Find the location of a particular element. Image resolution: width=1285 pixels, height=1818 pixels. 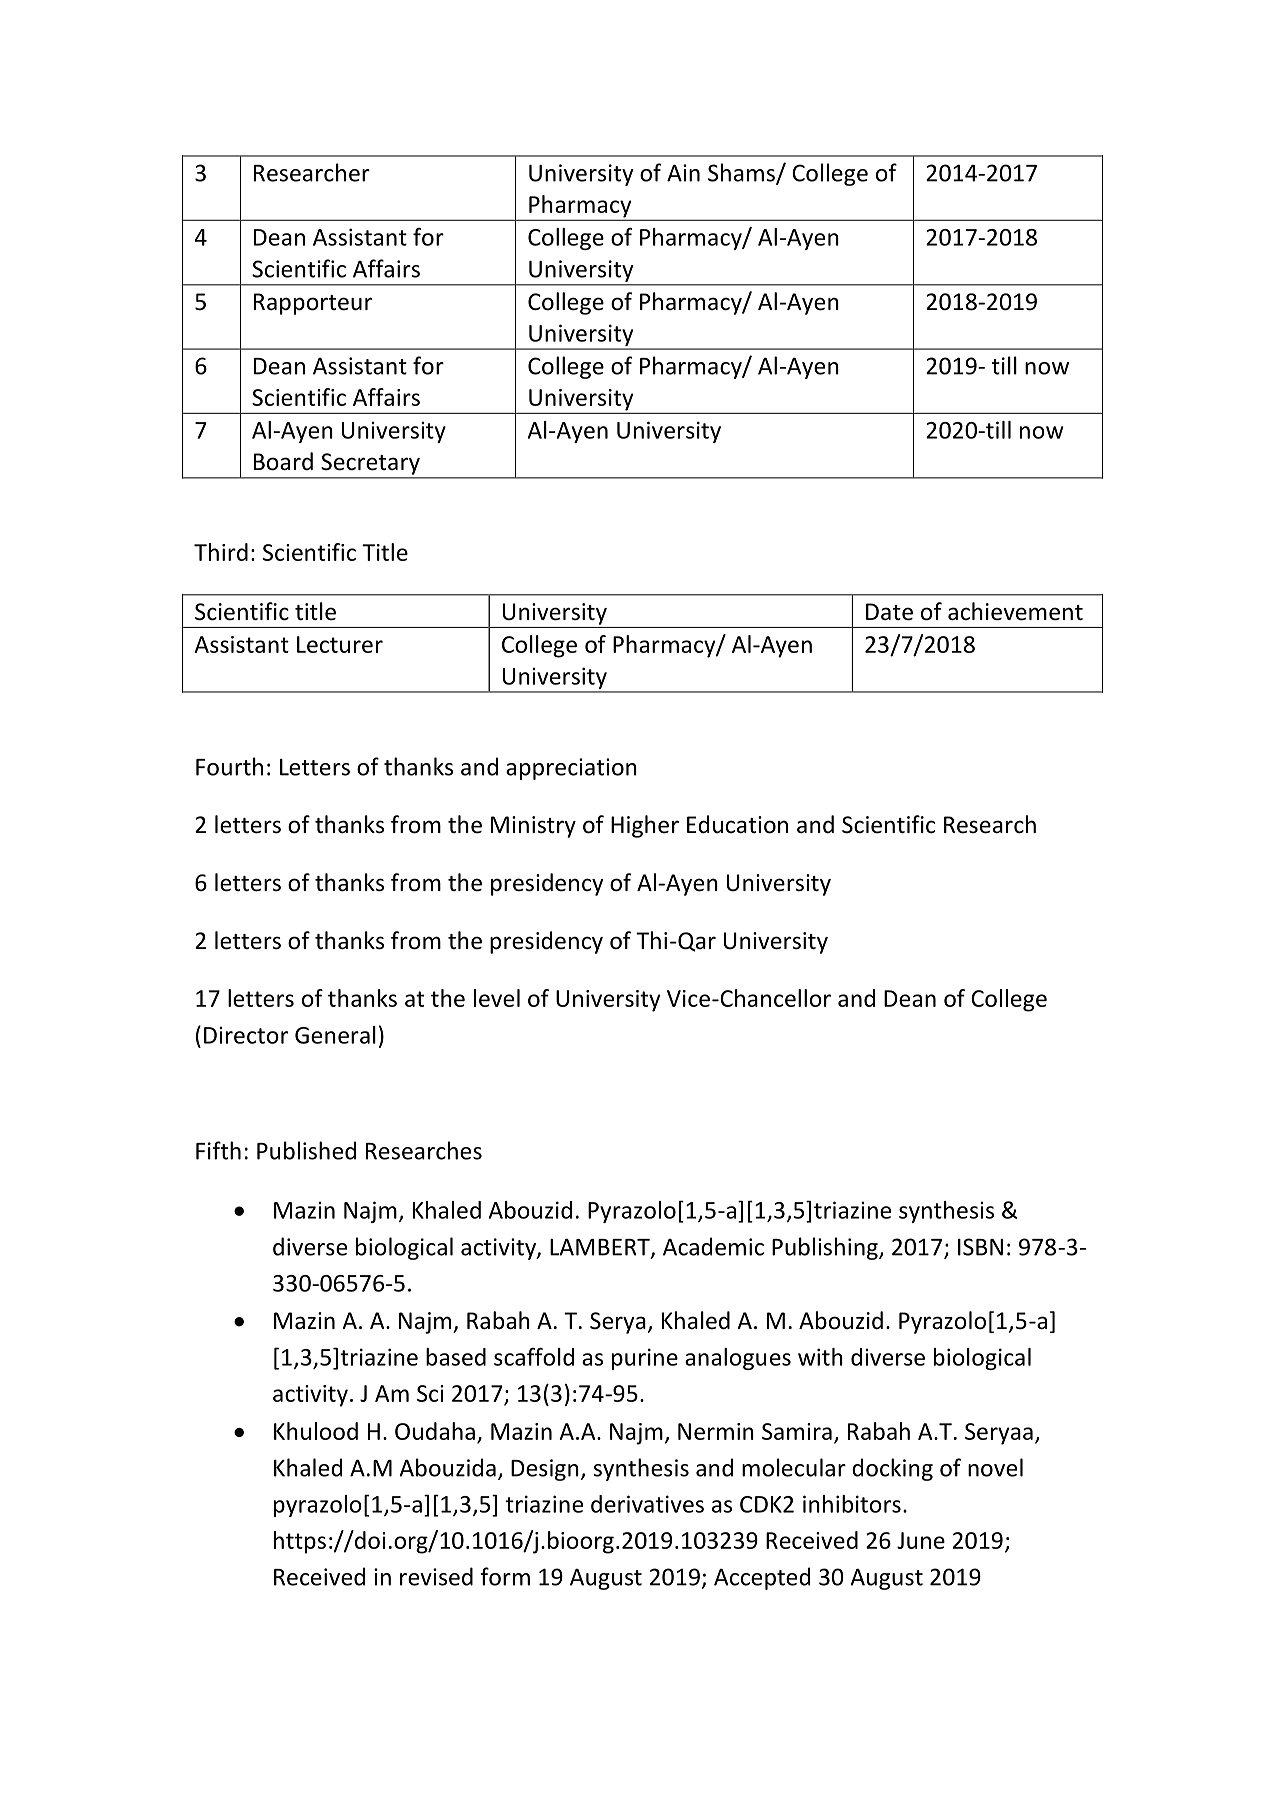

Ain is located at coordinates (683, 173).
